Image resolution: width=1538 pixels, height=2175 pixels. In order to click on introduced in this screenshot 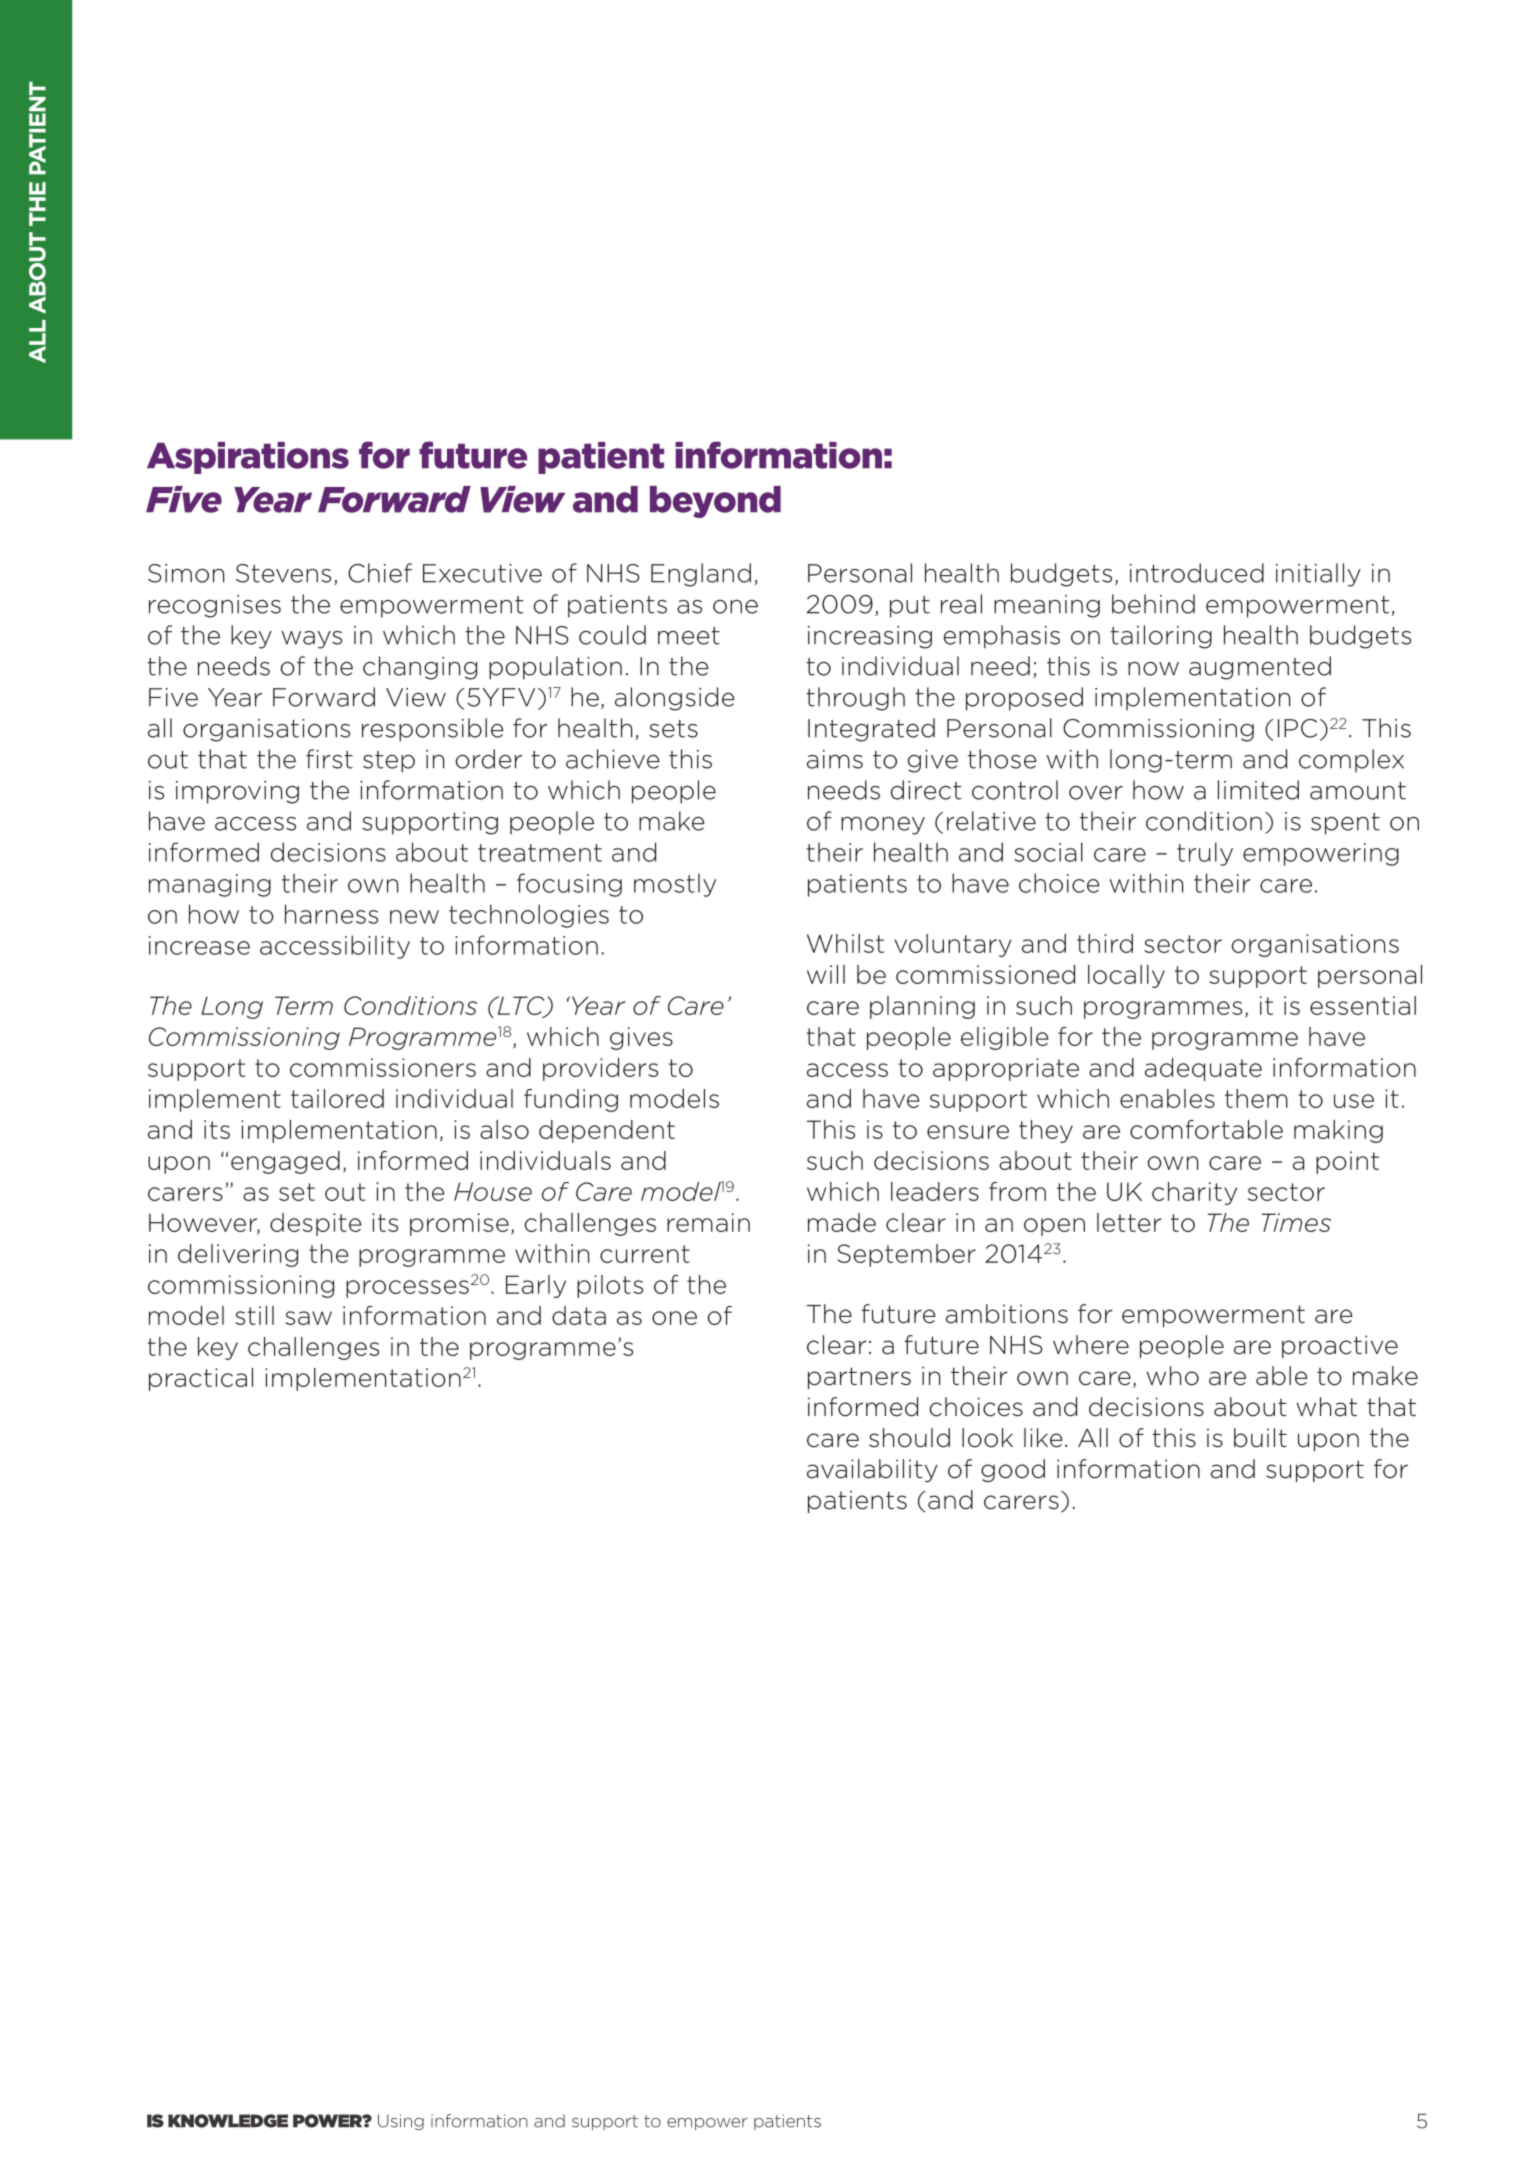, I will do `click(1197, 573)`.
